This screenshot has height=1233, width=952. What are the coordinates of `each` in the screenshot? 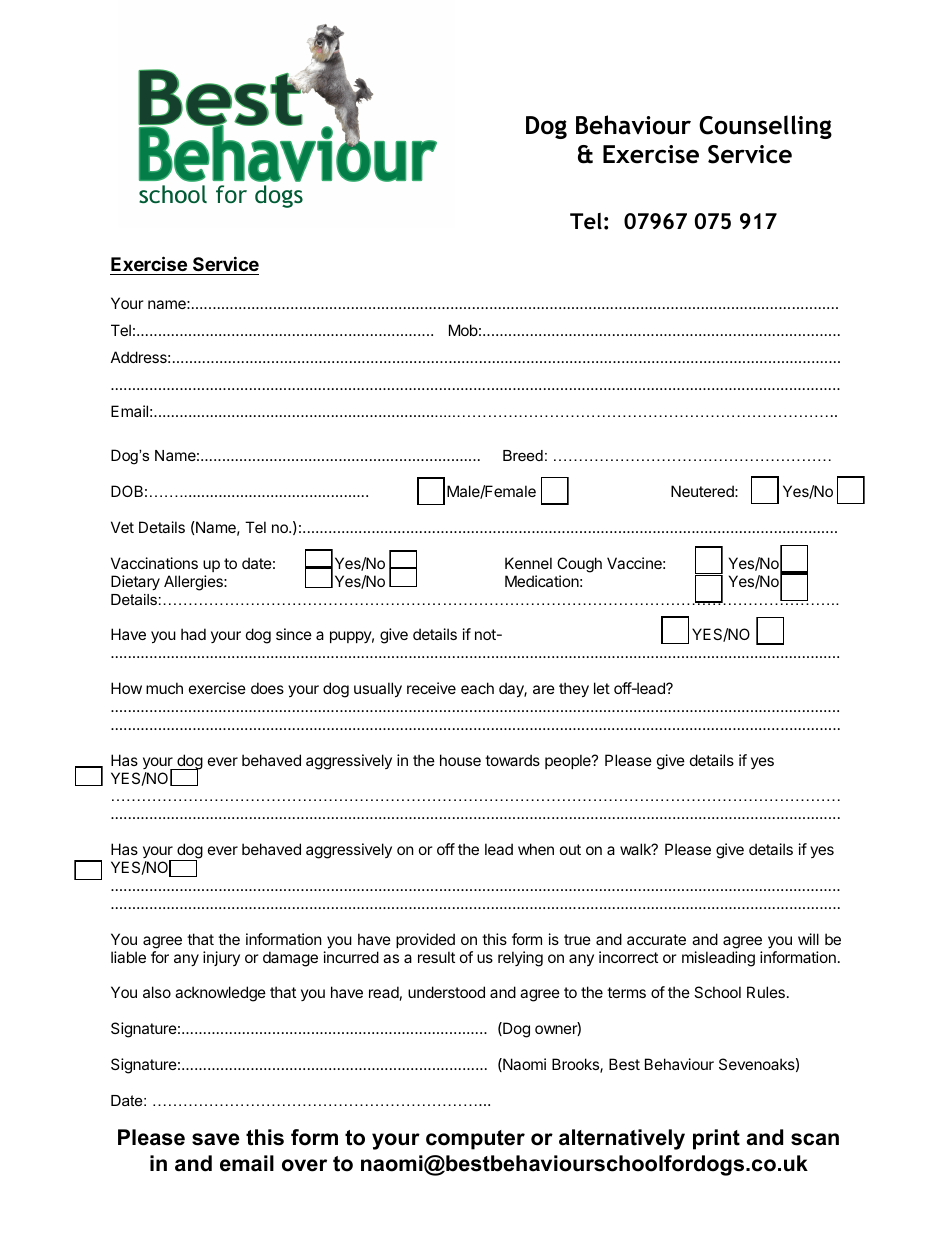 It's located at (477, 688).
